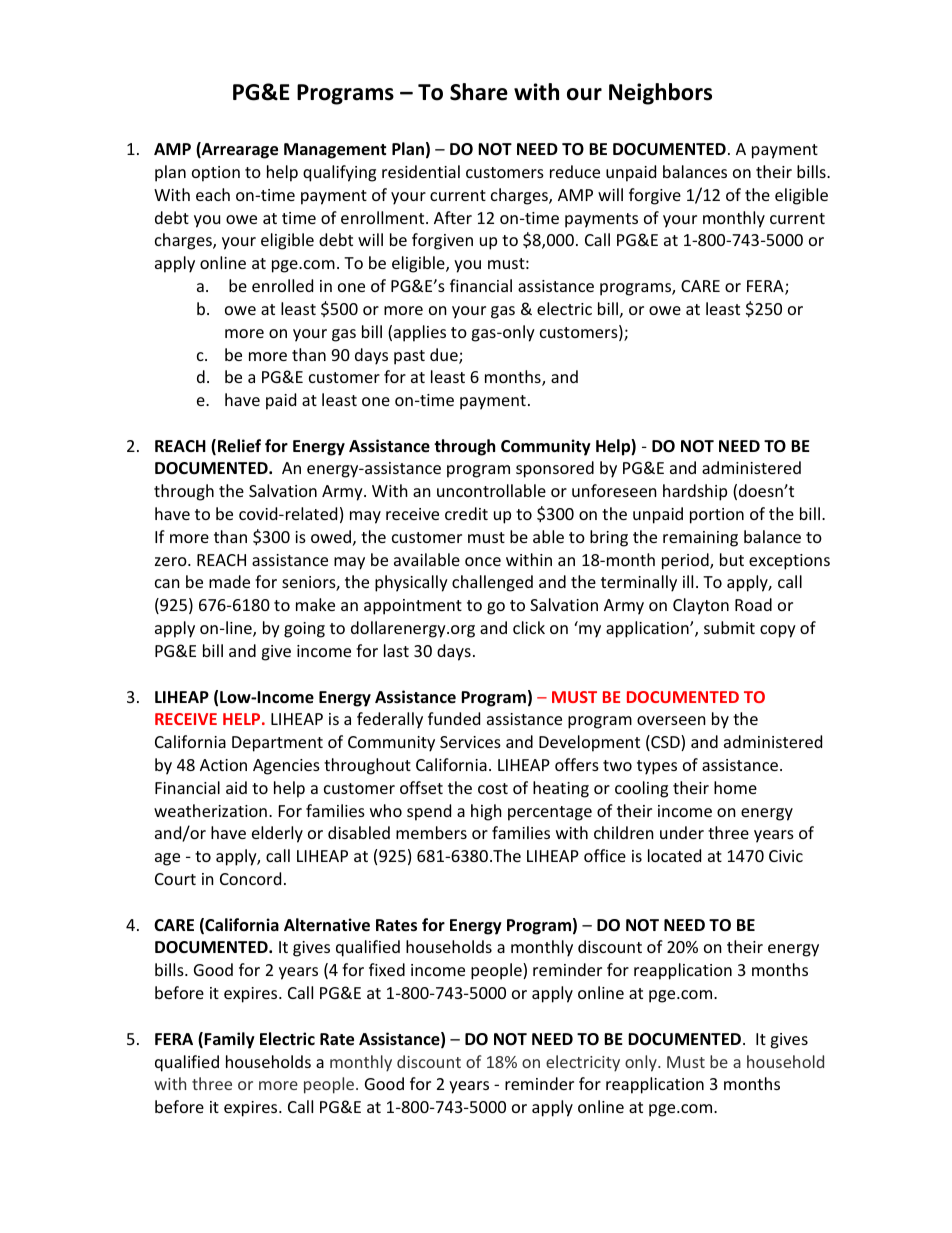  What do you see at coordinates (660, 94) in the image?
I see `Neighbors` at bounding box center [660, 94].
